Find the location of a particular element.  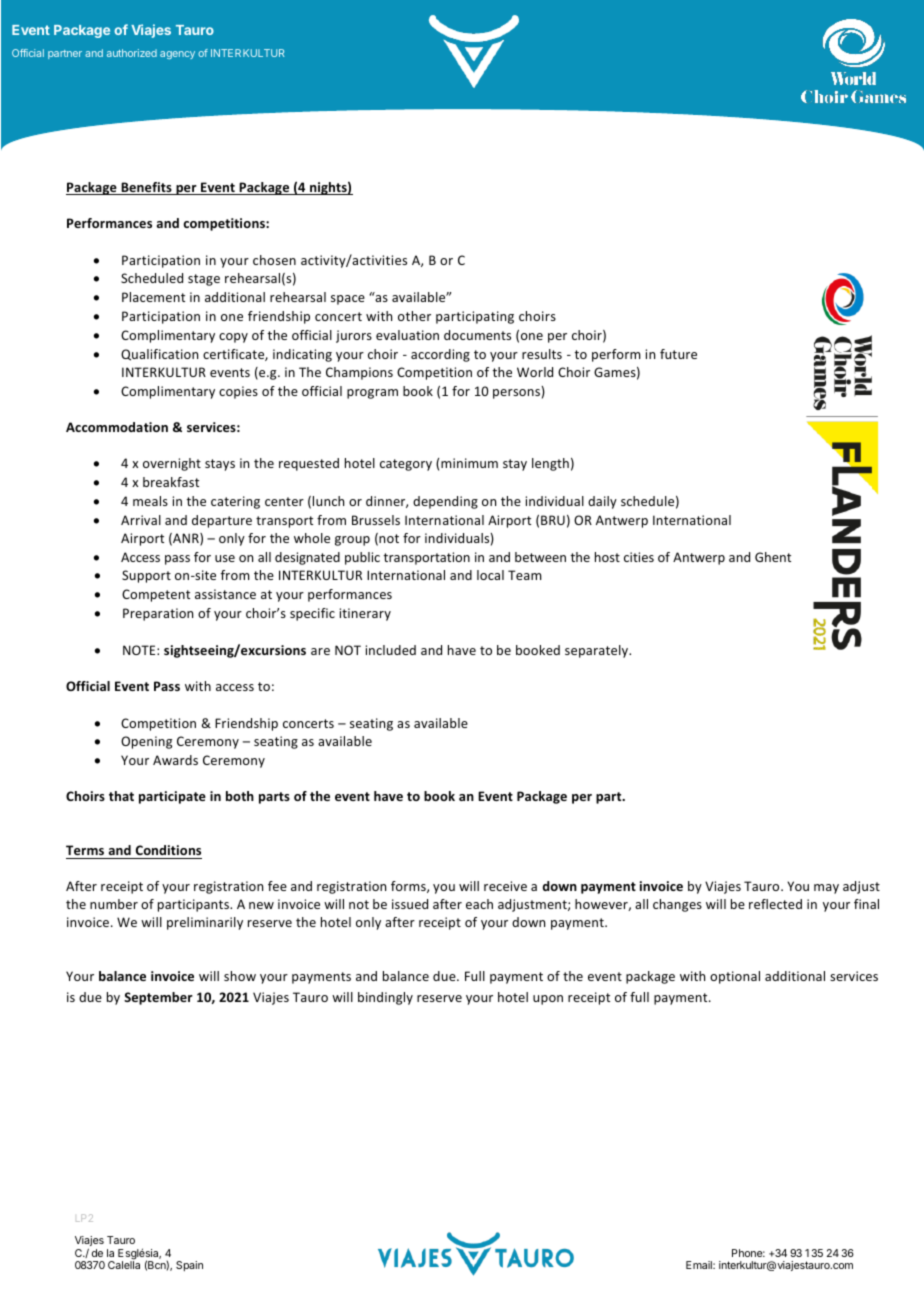

future is located at coordinates (678, 354).
